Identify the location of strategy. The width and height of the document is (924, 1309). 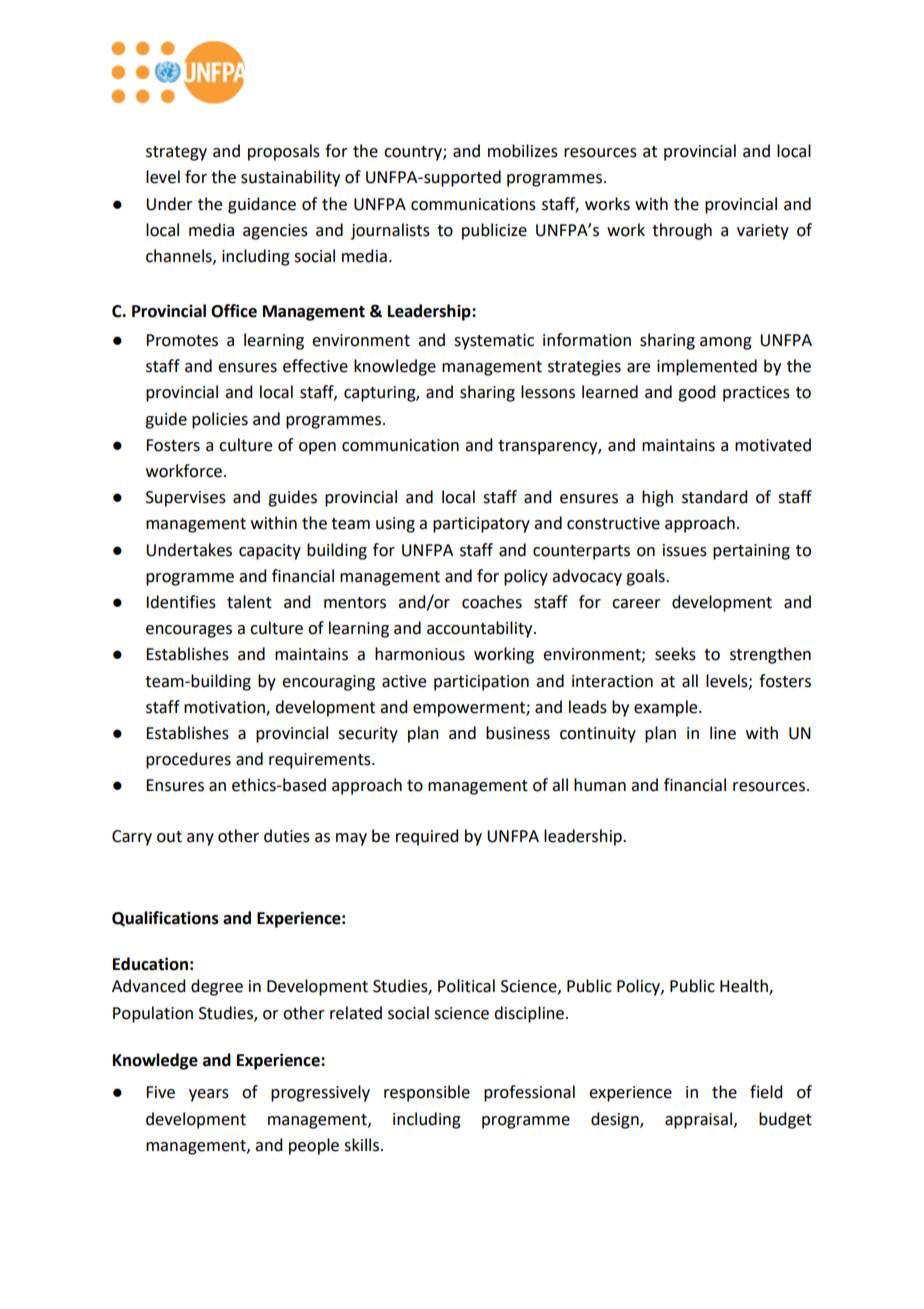
(176, 153).
